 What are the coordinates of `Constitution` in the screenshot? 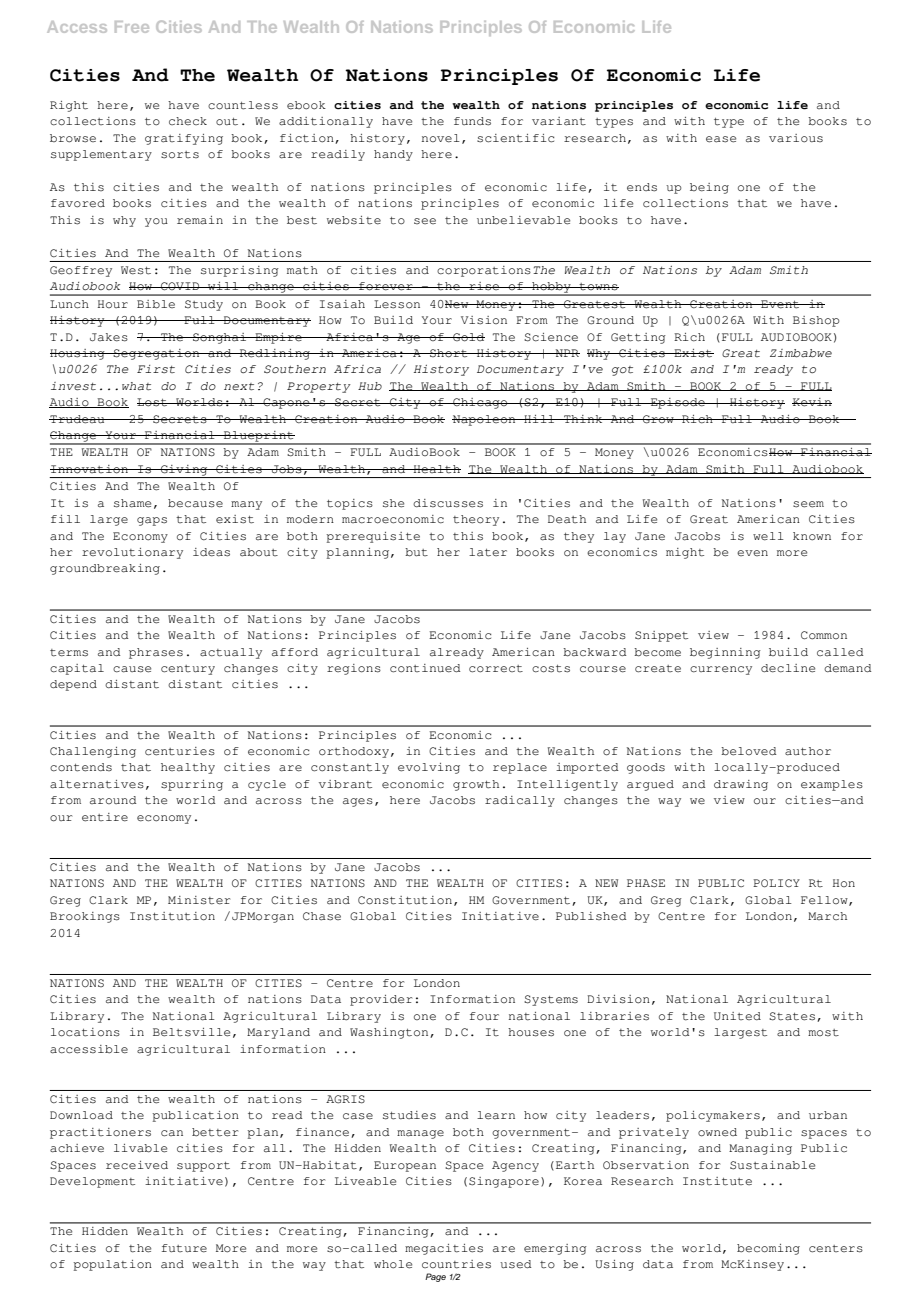 It's located at (405, 900).
